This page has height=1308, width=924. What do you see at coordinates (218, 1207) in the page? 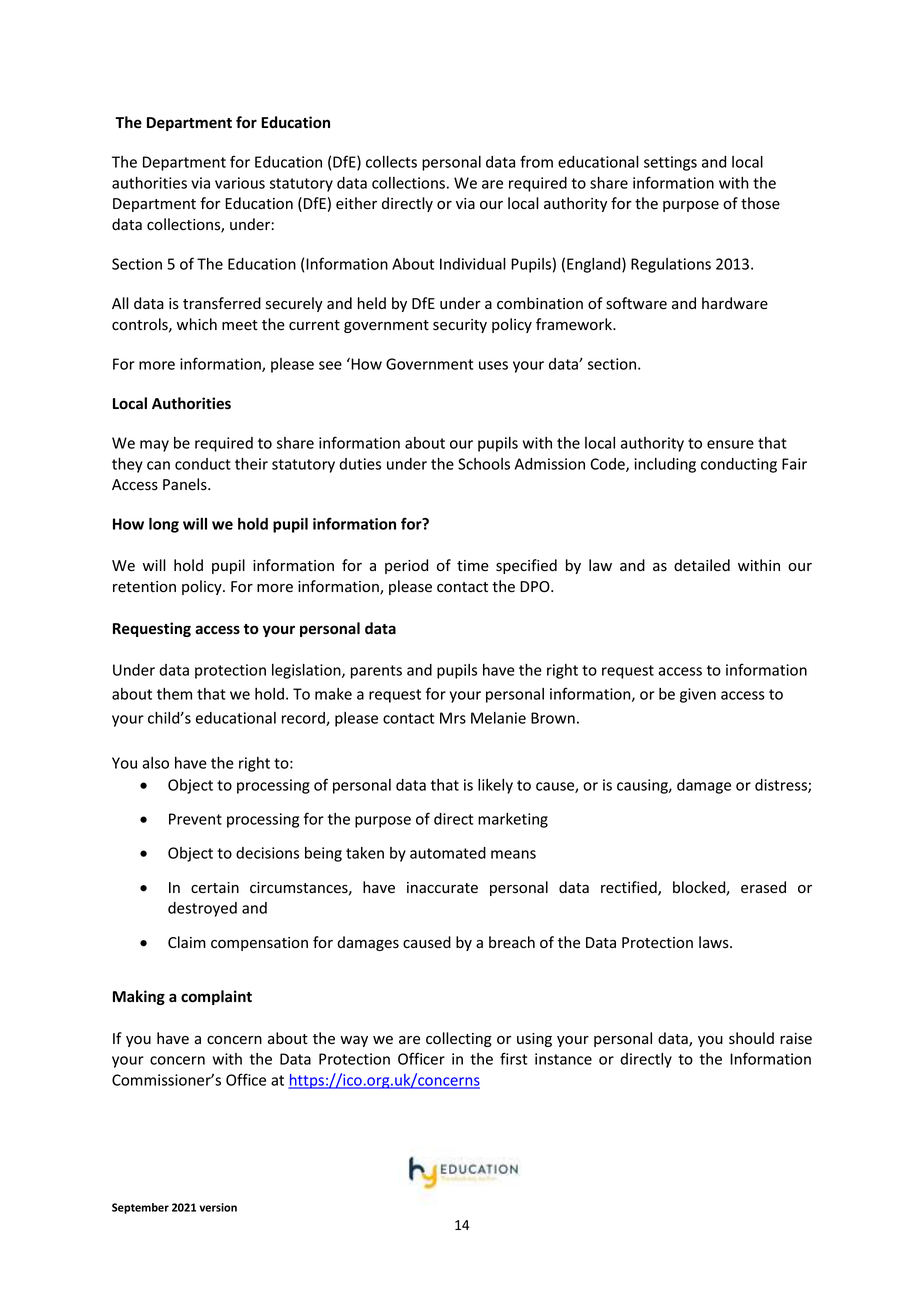
I see `version` at bounding box center [218, 1207].
